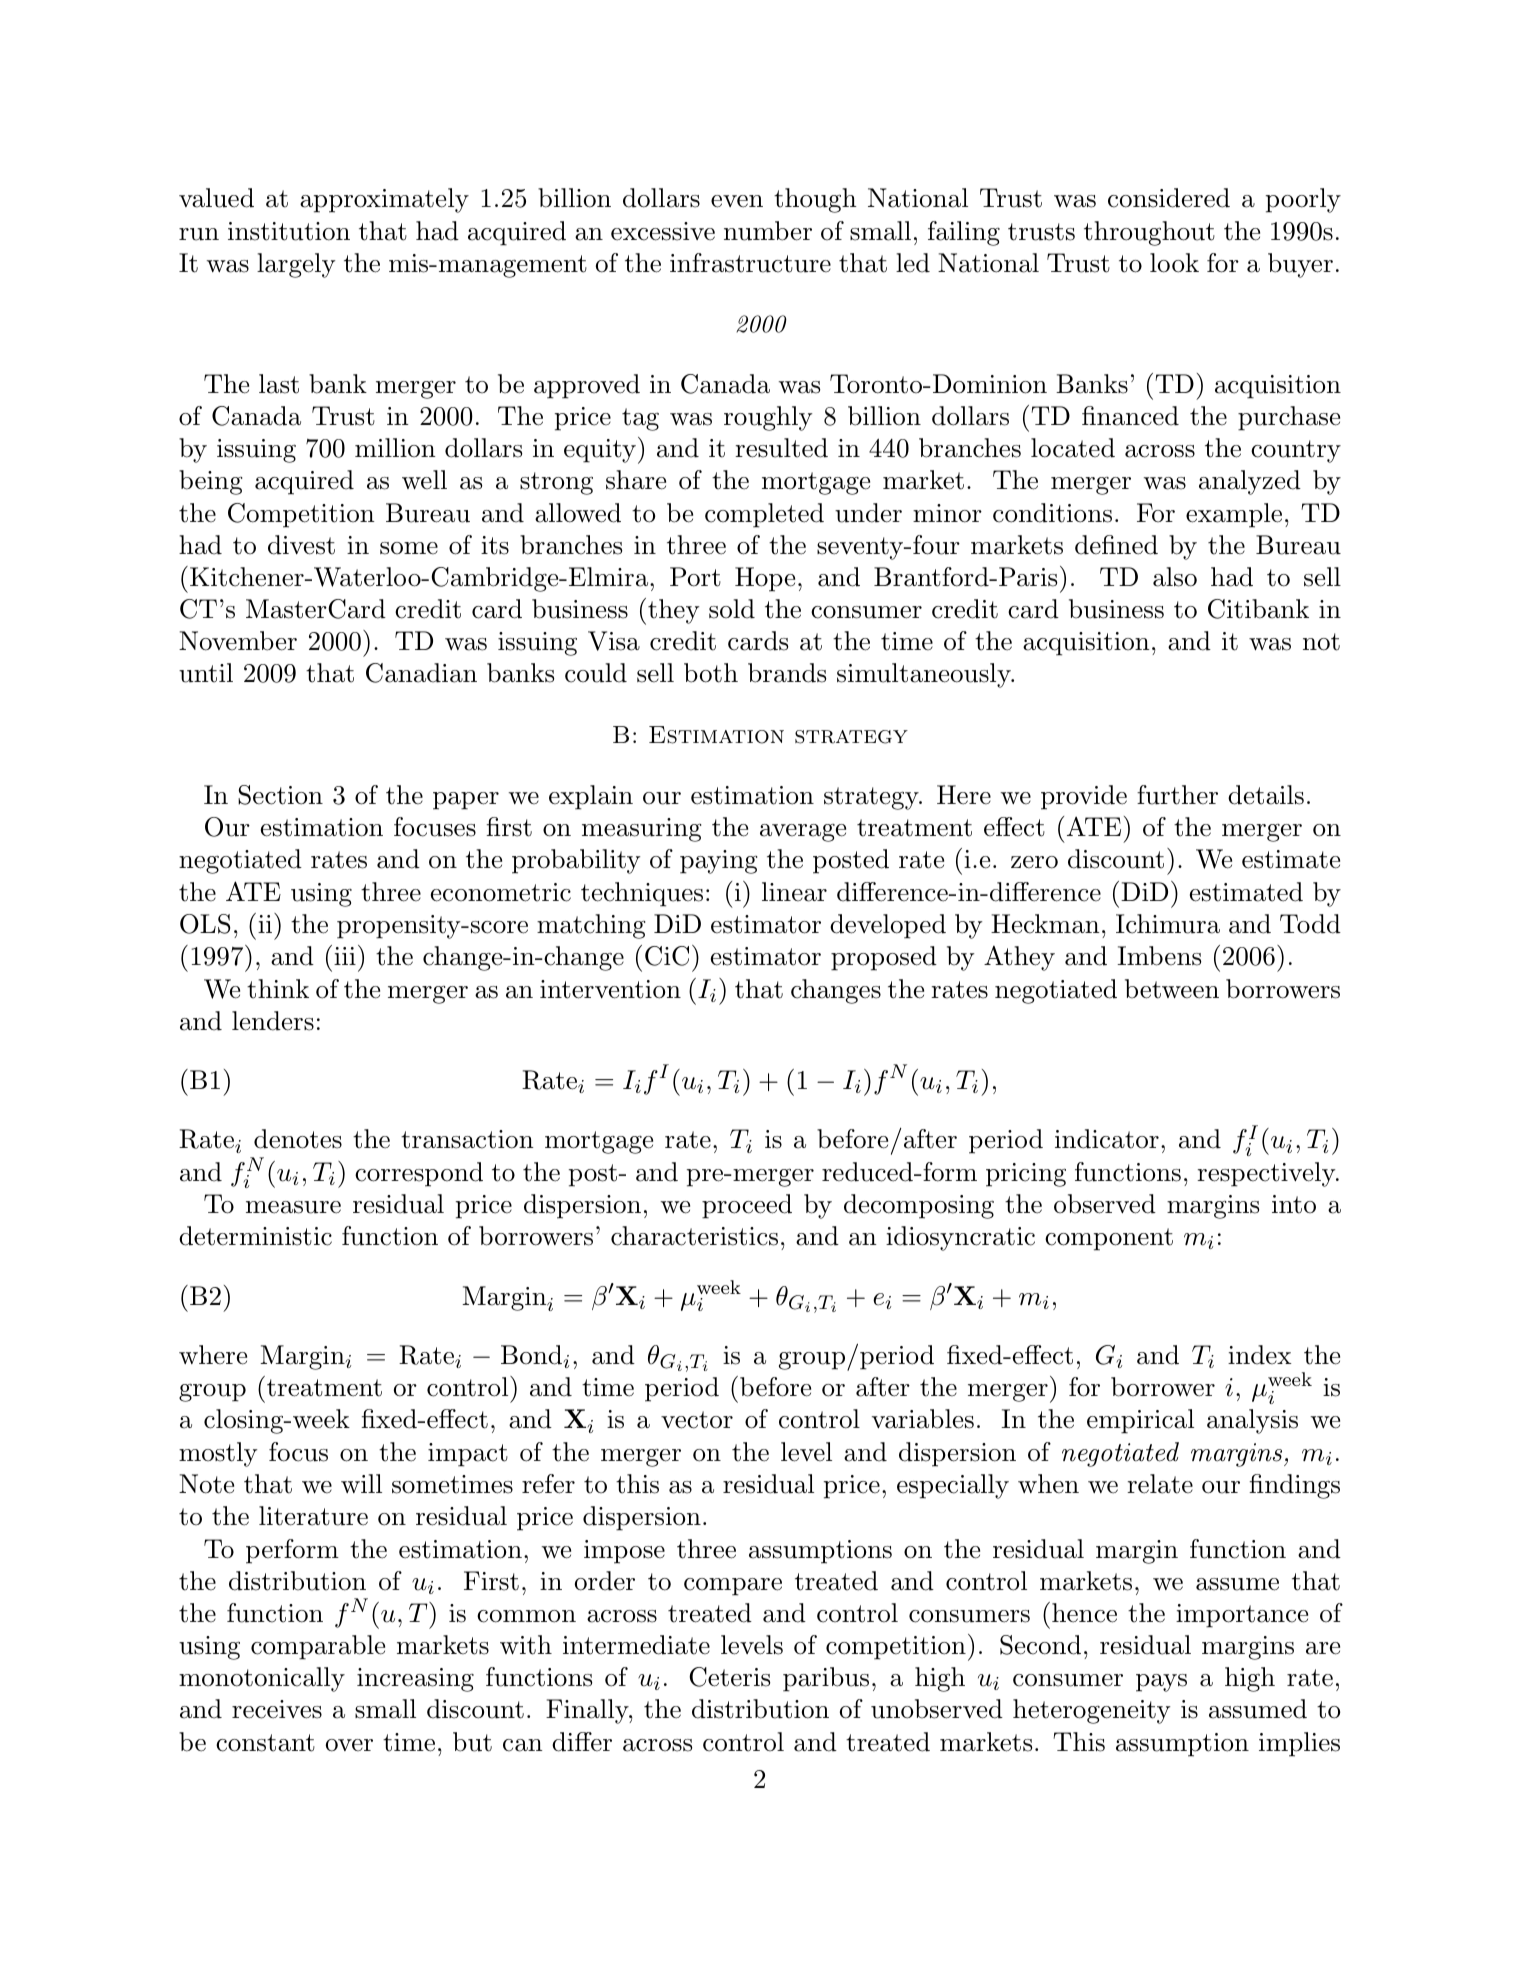 Image resolution: width=1520 pixels, height=1967 pixels. What do you see at coordinates (1177, 795) in the page?
I see `further` at bounding box center [1177, 795].
